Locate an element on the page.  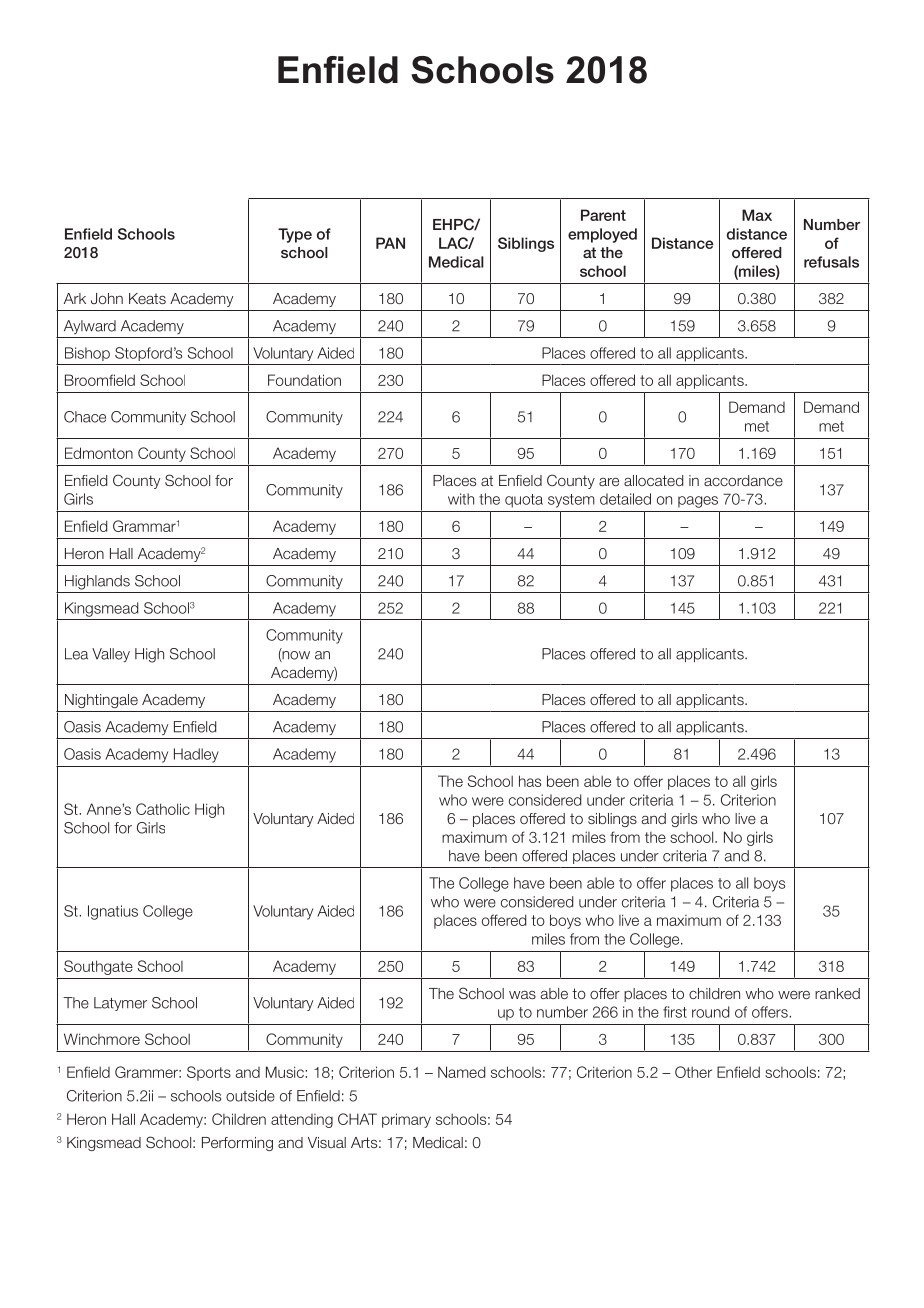
accordance is located at coordinates (743, 480).
